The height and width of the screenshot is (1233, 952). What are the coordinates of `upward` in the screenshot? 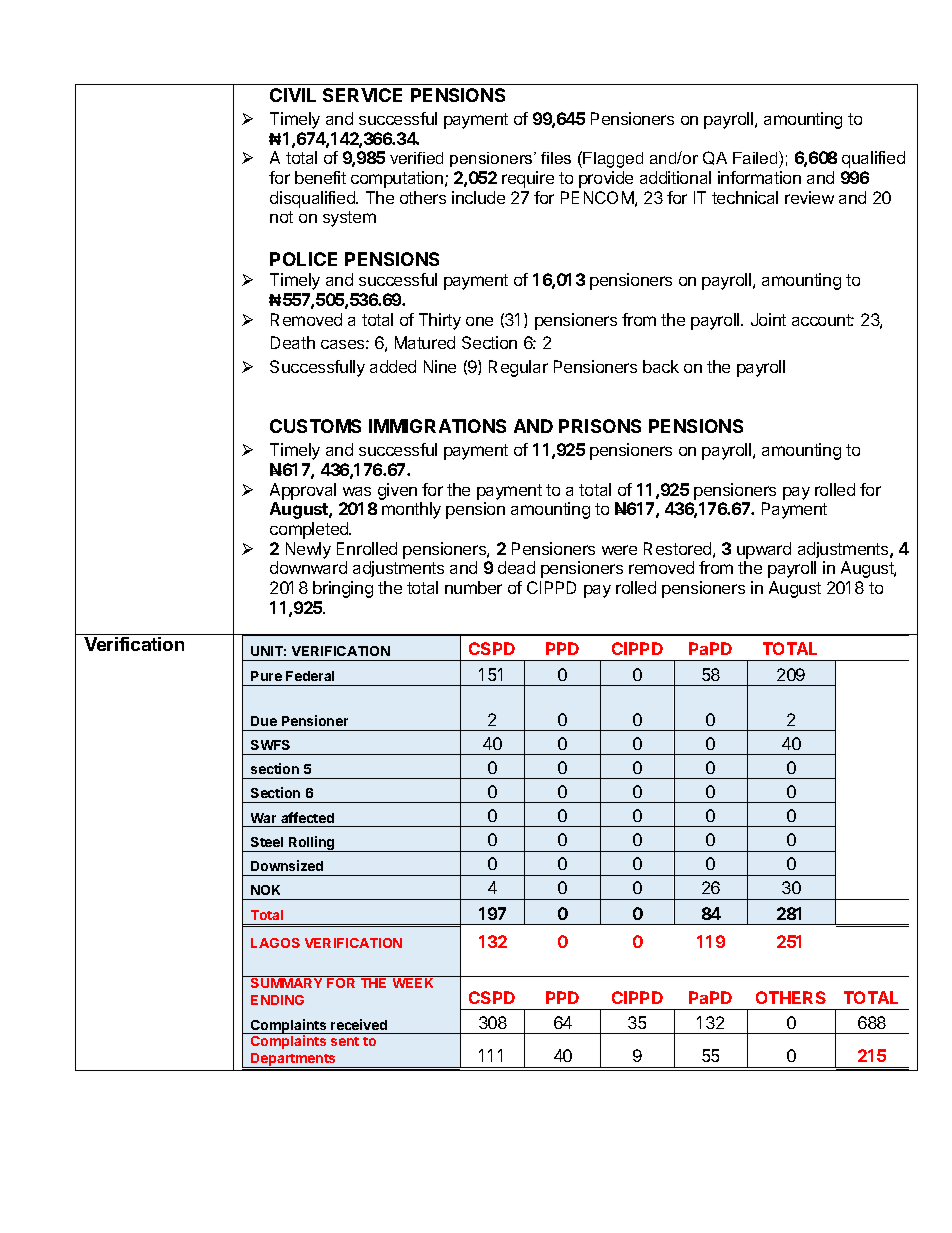 It's located at (764, 550).
